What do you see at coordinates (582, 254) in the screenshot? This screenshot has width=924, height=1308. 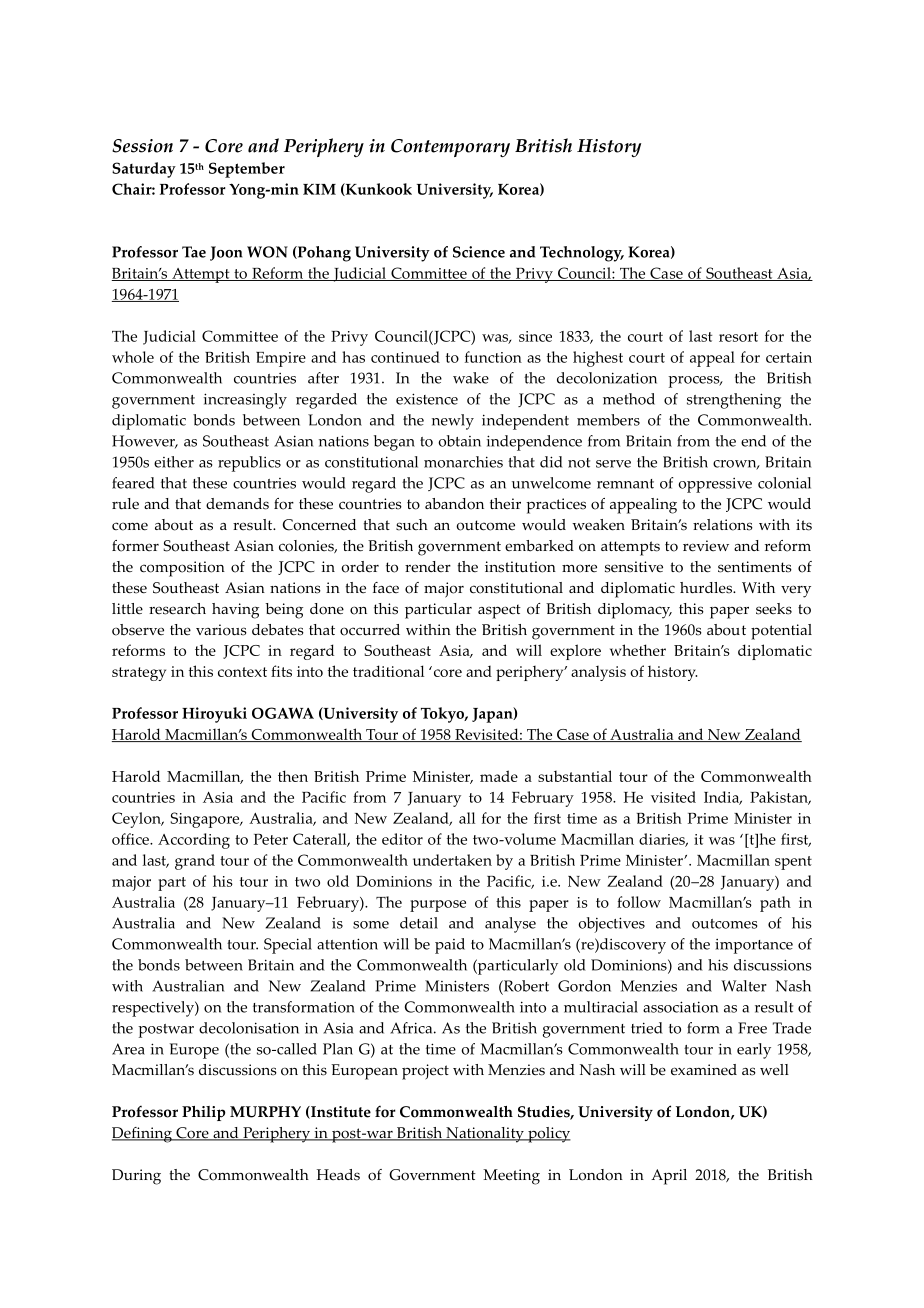 I see `Technology` at bounding box center [582, 254].
